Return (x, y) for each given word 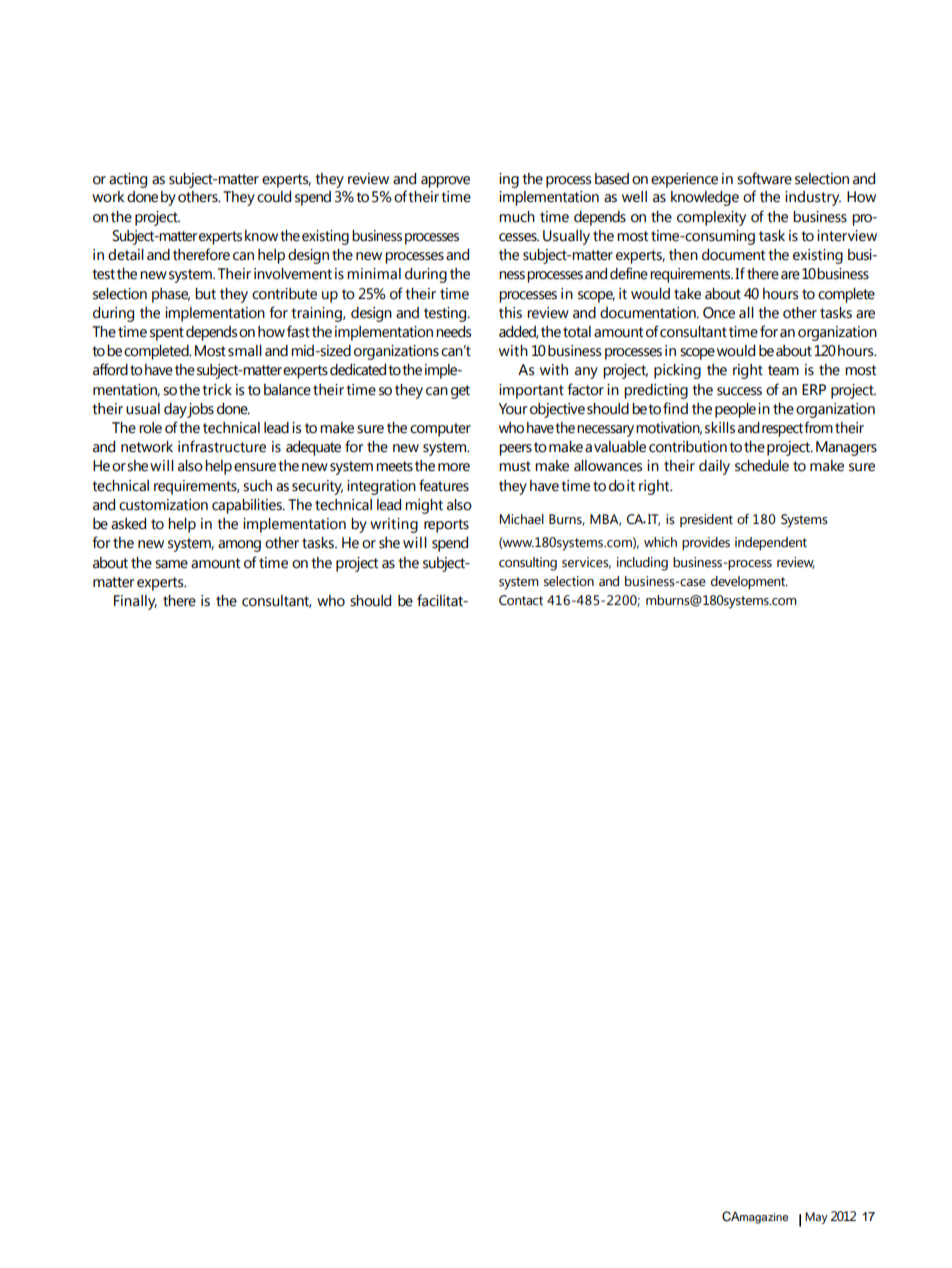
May (816, 1218)
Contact (521, 600)
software (764, 178)
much (517, 217)
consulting (528, 564)
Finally (135, 602)
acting (128, 180)
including (642, 564)
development (749, 582)
